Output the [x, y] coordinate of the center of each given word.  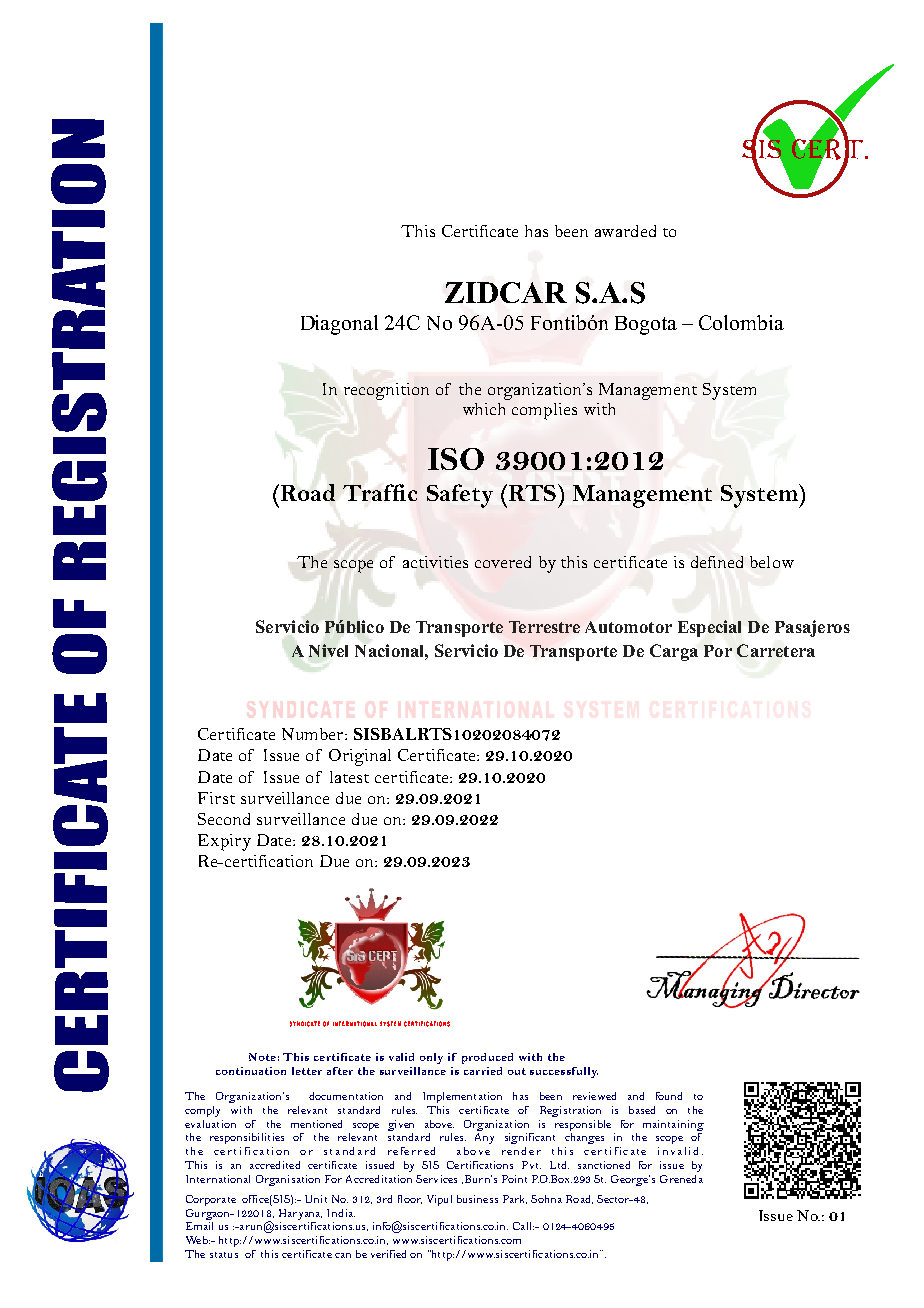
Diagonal [339, 325]
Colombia [741, 322]
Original [360, 757]
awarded [625, 231]
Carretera [776, 650]
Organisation [288, 1180]
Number [314, 734]
